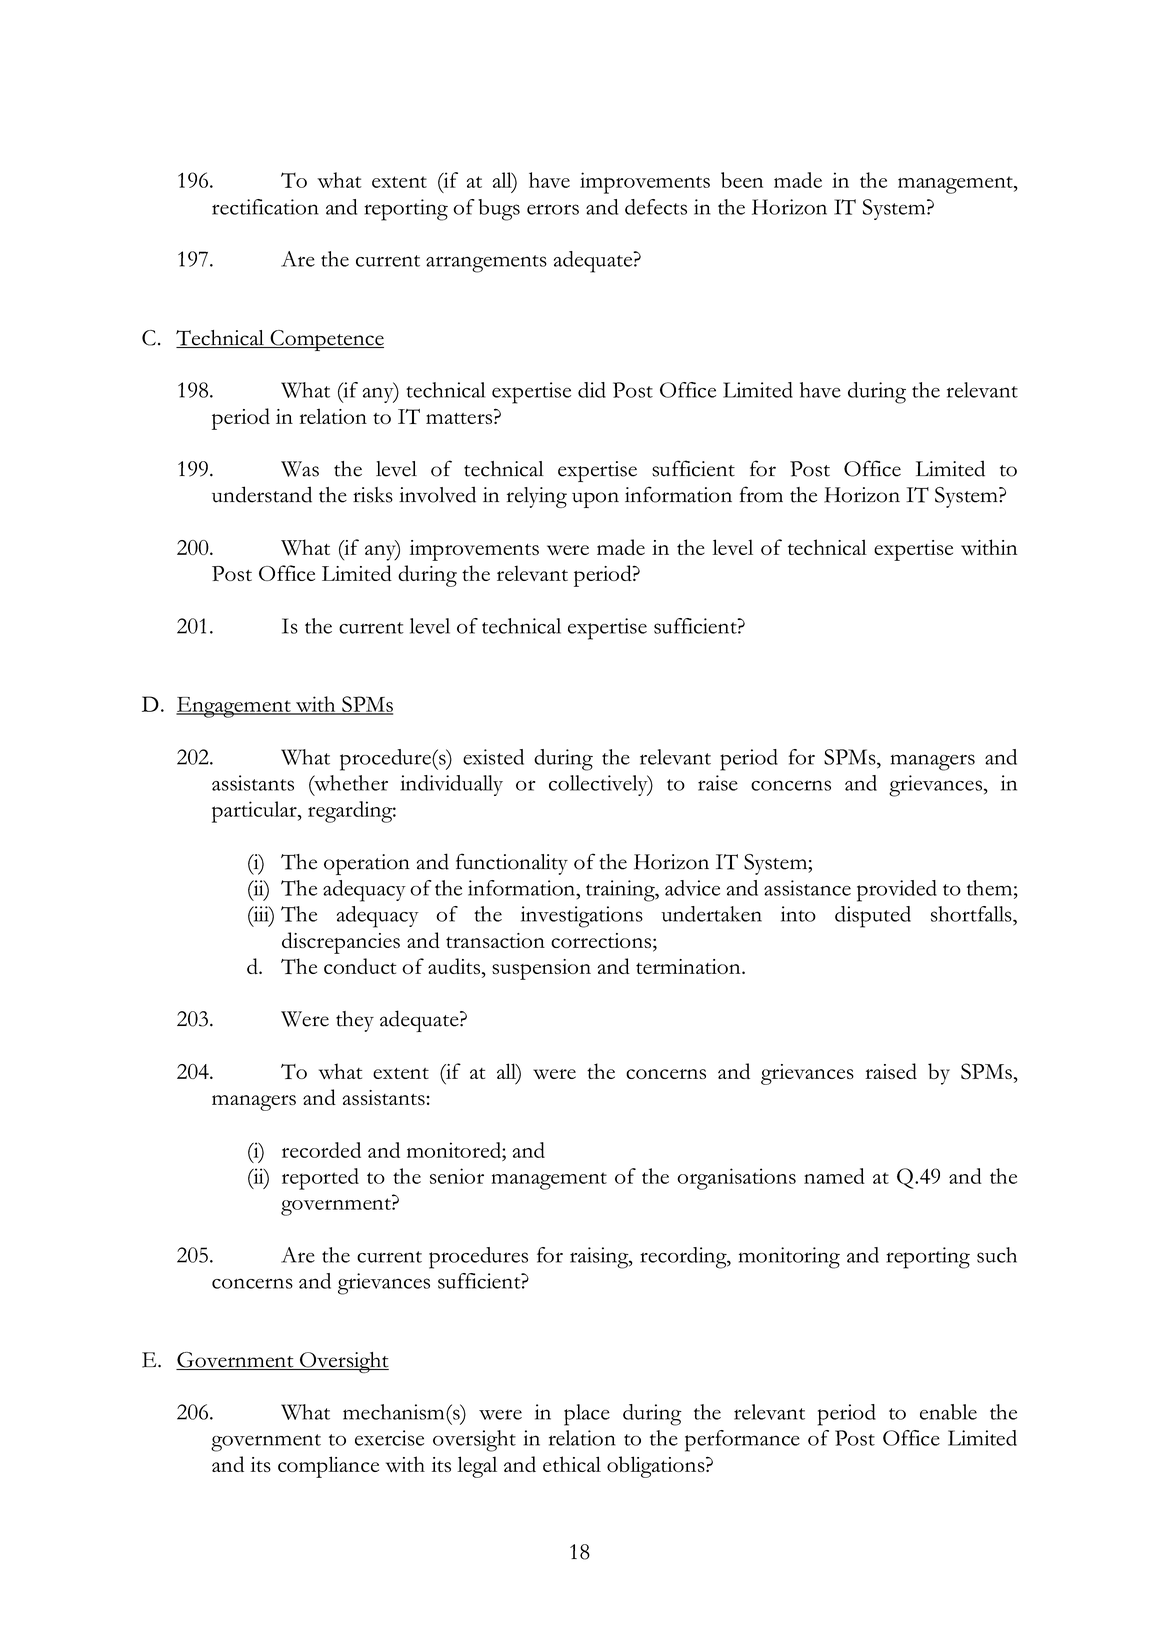  Describe the element at coordinates (582, 917) in the screenshot. I see `investigations` at that location.
